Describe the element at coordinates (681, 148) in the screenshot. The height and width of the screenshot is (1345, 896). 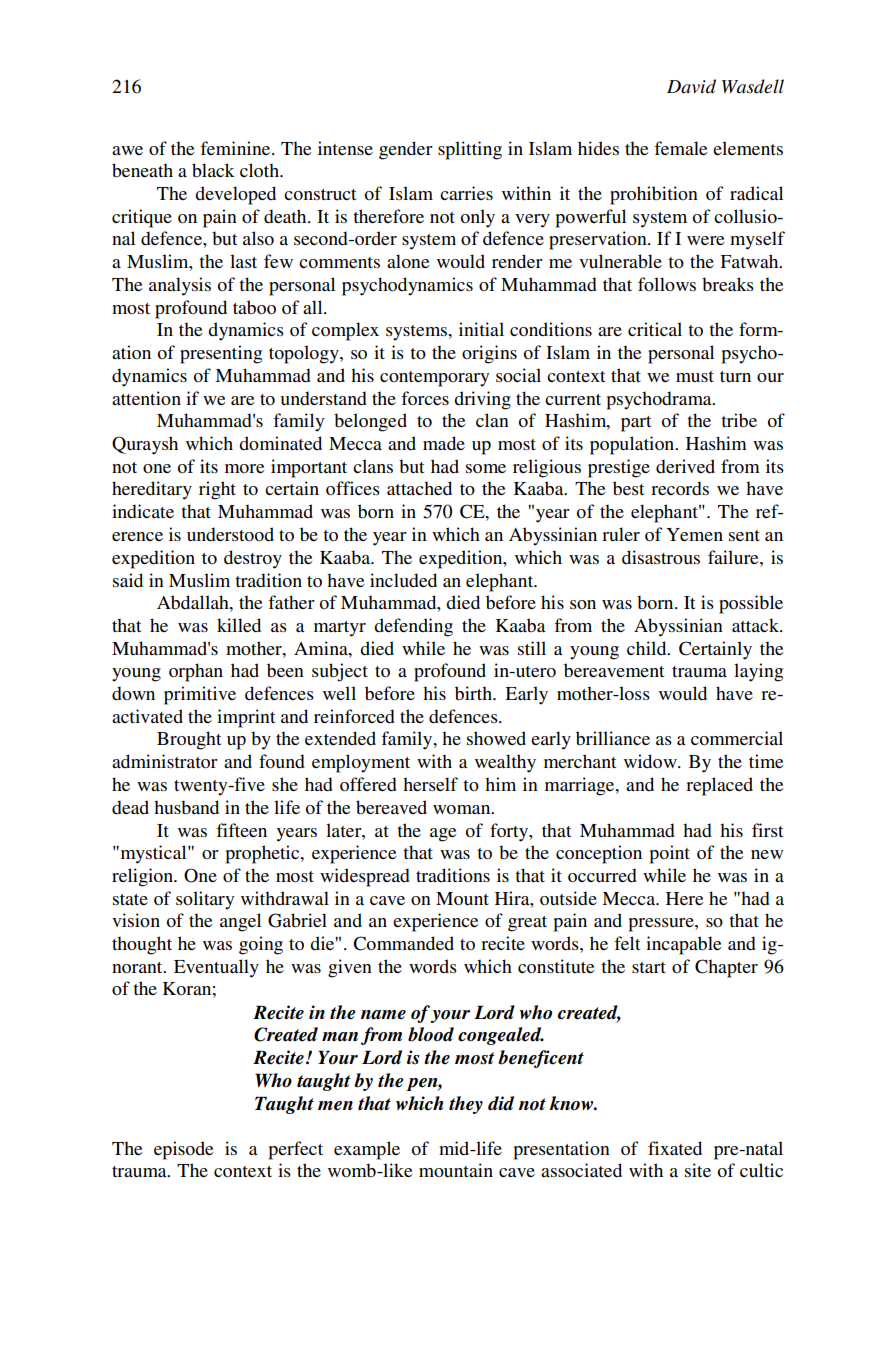
I see `female` at that location.
